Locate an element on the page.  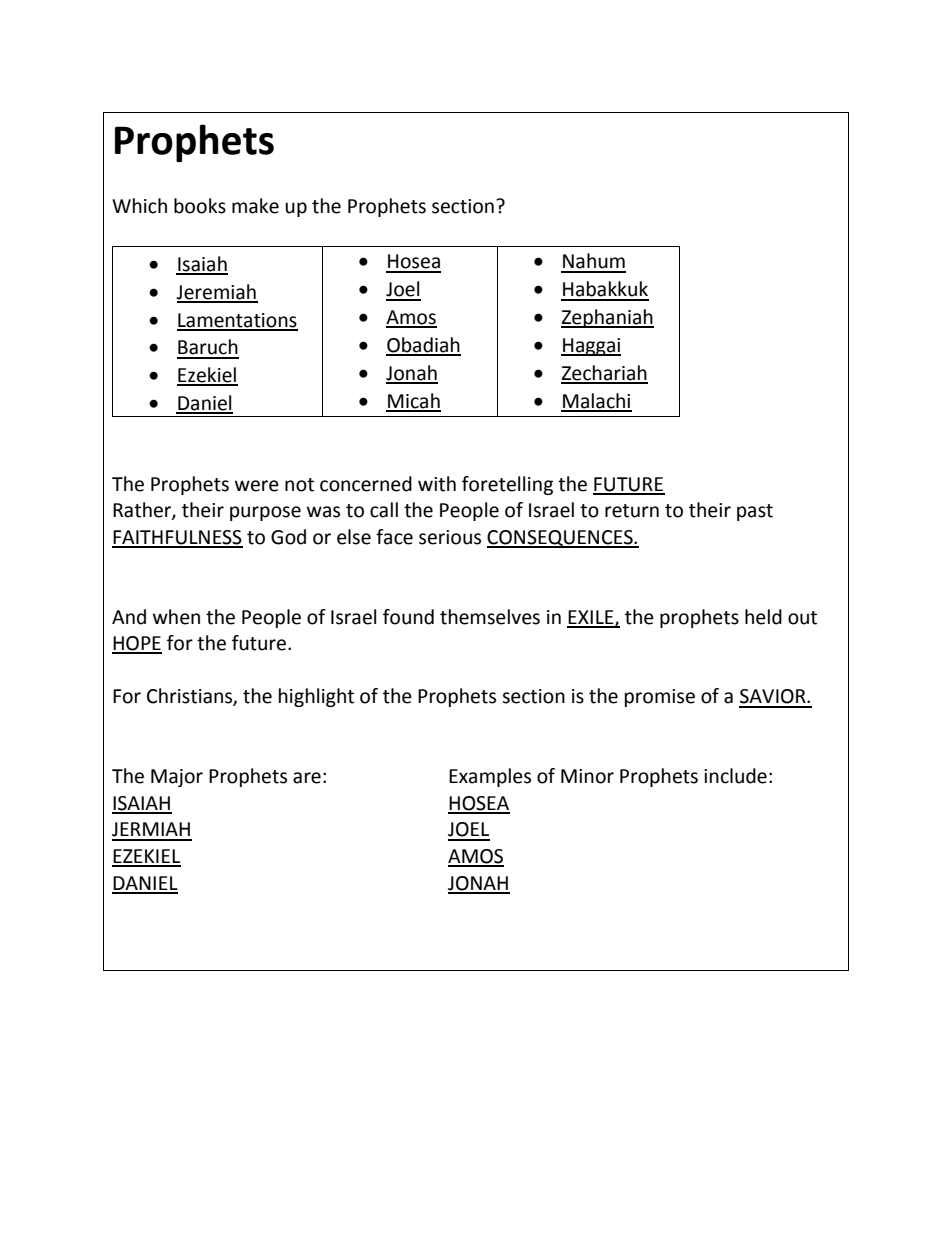
past is located at coordinates (755, 512).
